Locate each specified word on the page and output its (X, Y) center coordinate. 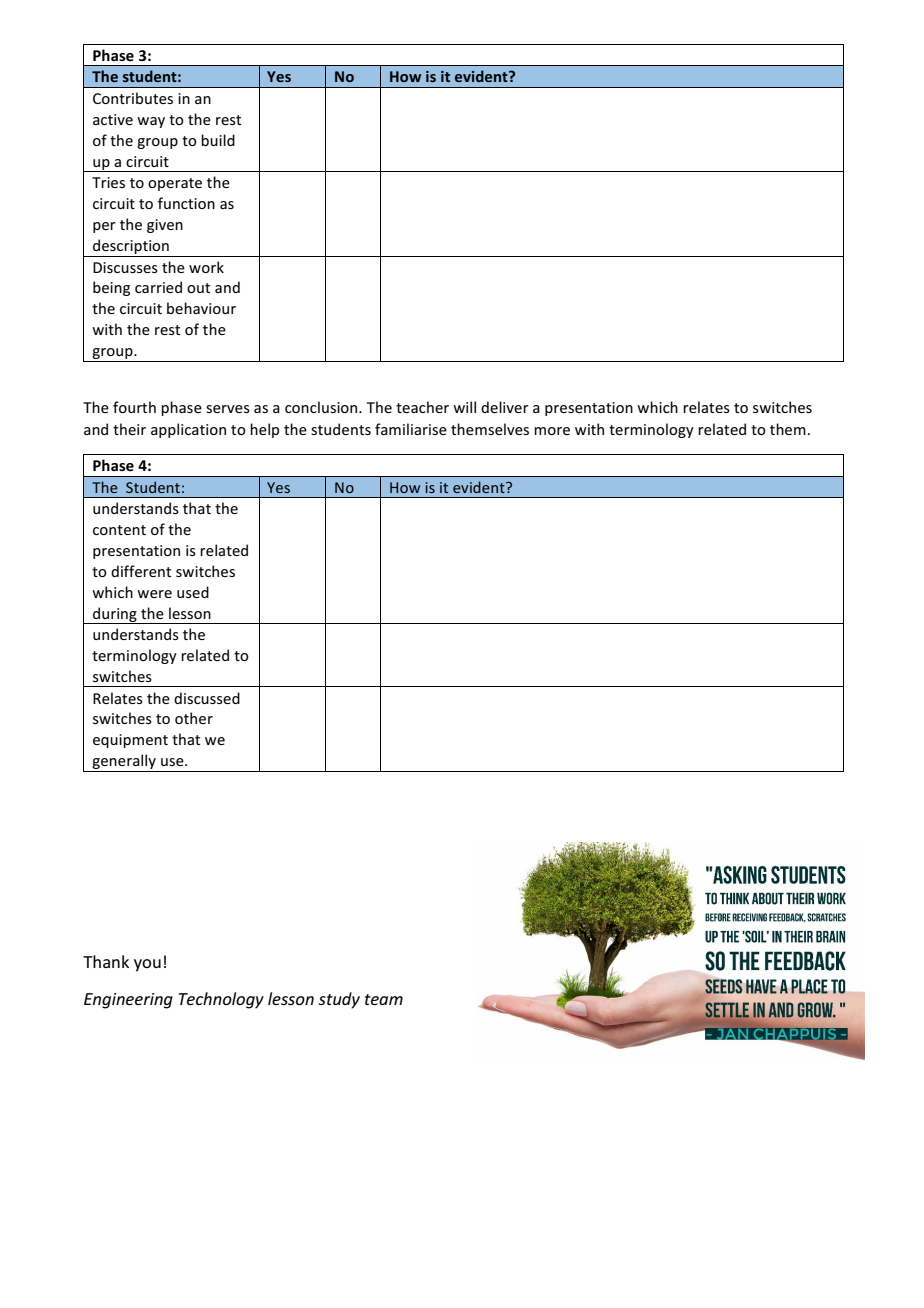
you (147, 965)
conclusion (322, 407)
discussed (207, 698)
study (339, 1000)
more (552, 431)
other (194, 718)
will (464, 407)
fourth (134, 407)
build (218, 140)
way (151, 122)
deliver (505, 407)
